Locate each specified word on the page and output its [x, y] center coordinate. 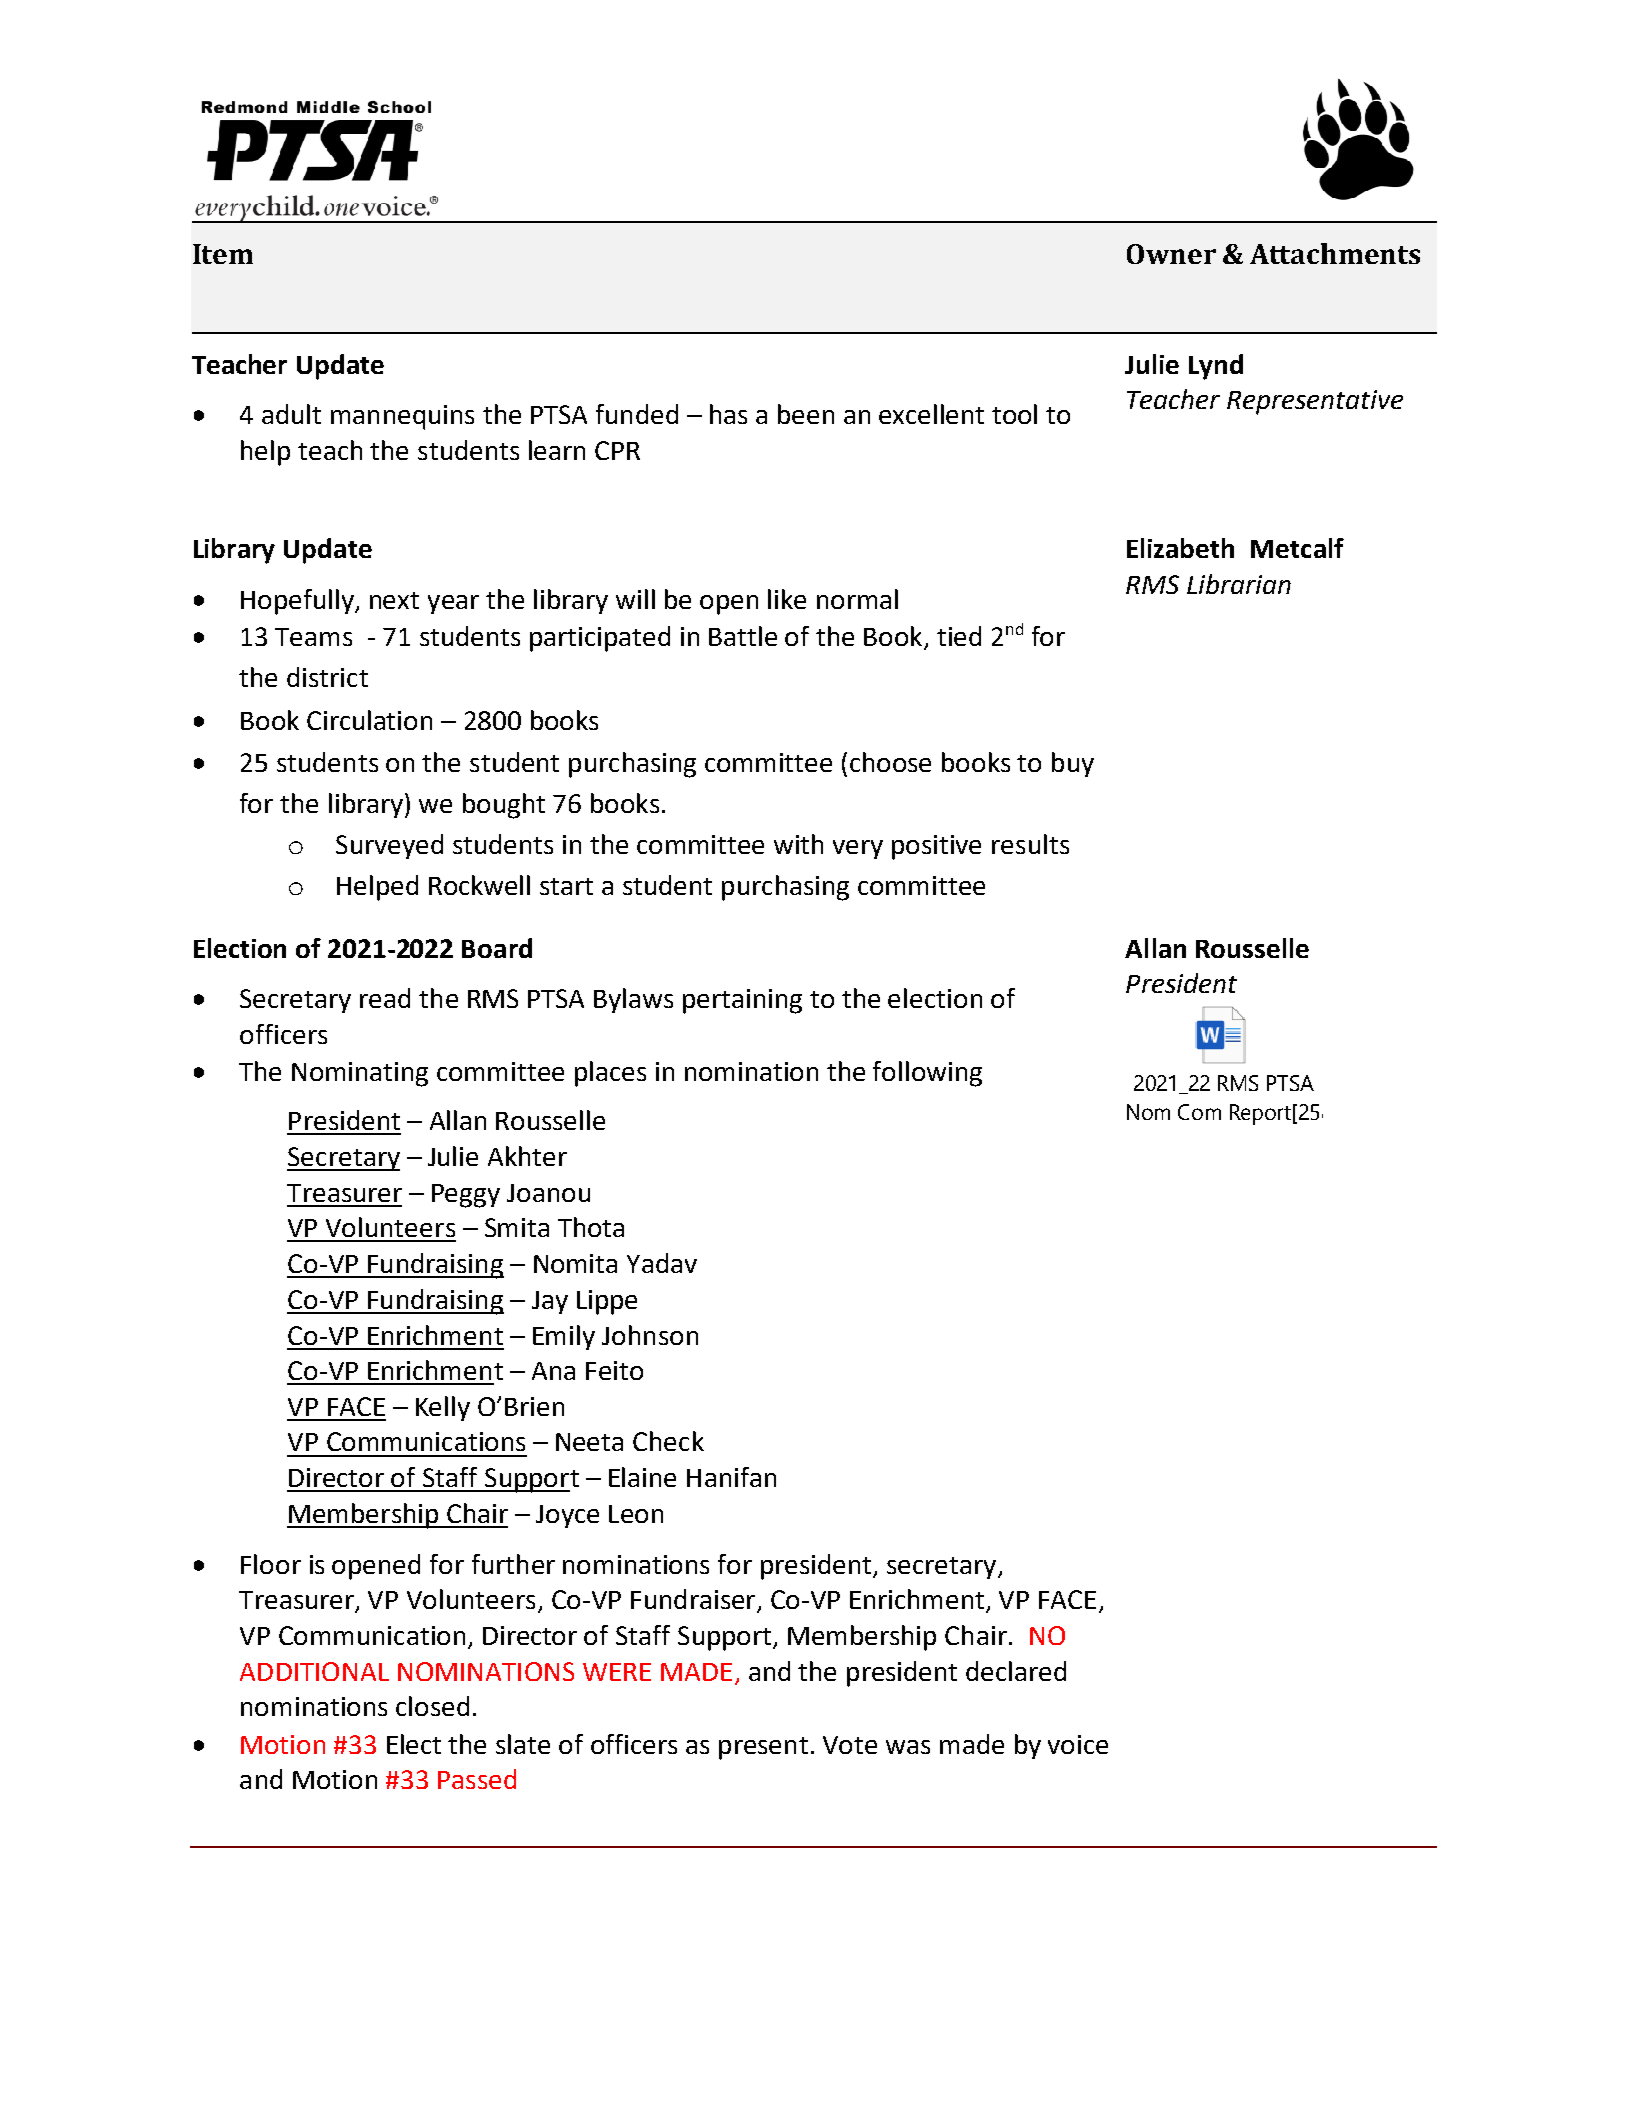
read [385, 998]
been [806, 414]
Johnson [650, 1335]
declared [1016, 1671]
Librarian [1239, 584]
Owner [1171, 254]
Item [223, 254]
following [927, 1074]
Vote [850, 1745]
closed [432, 1706]
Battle [743, 636]
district [327, 677]
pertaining [742, 1001]
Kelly [443, 1408]
